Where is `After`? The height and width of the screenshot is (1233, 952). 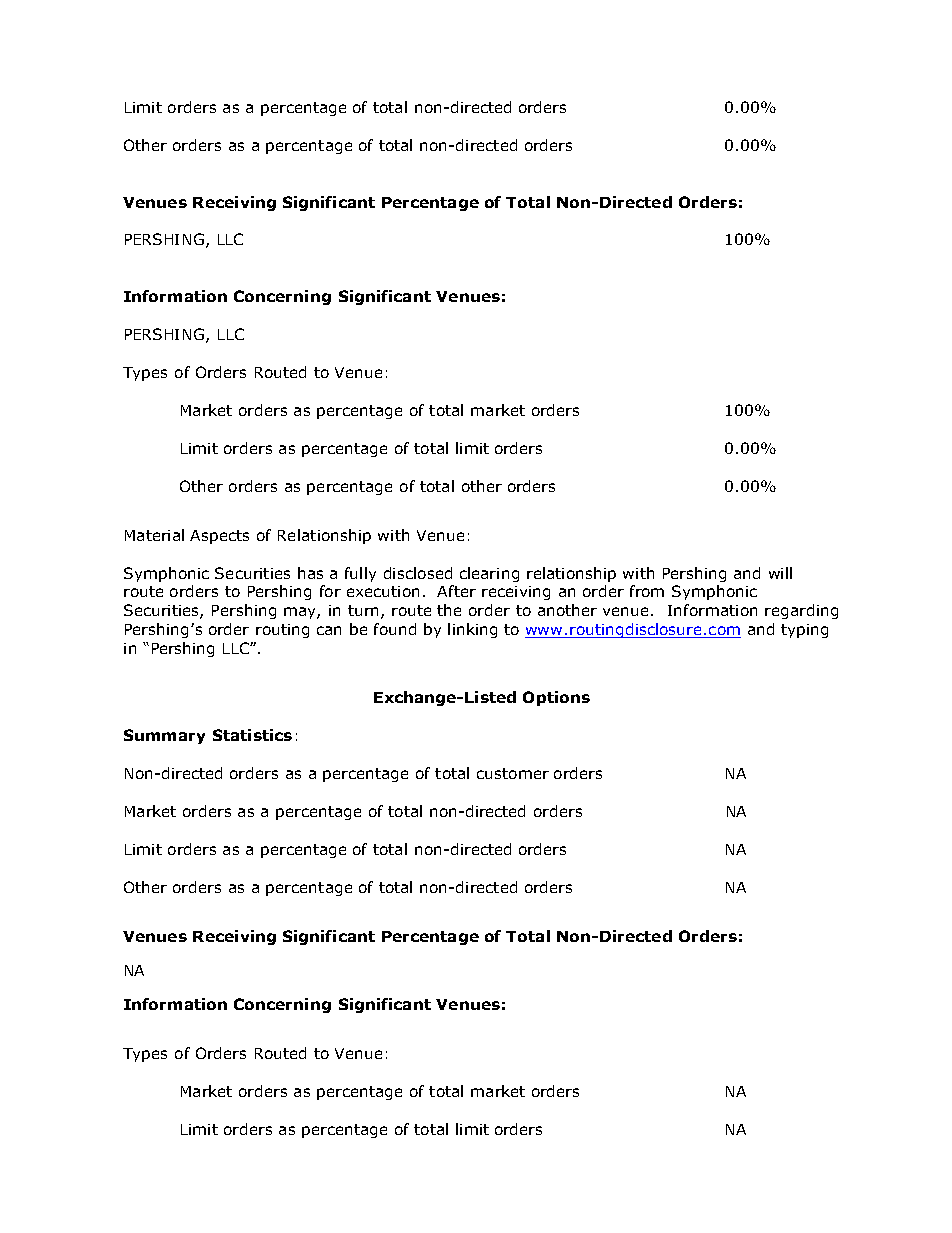
After is located at coordinates (456, 591).
